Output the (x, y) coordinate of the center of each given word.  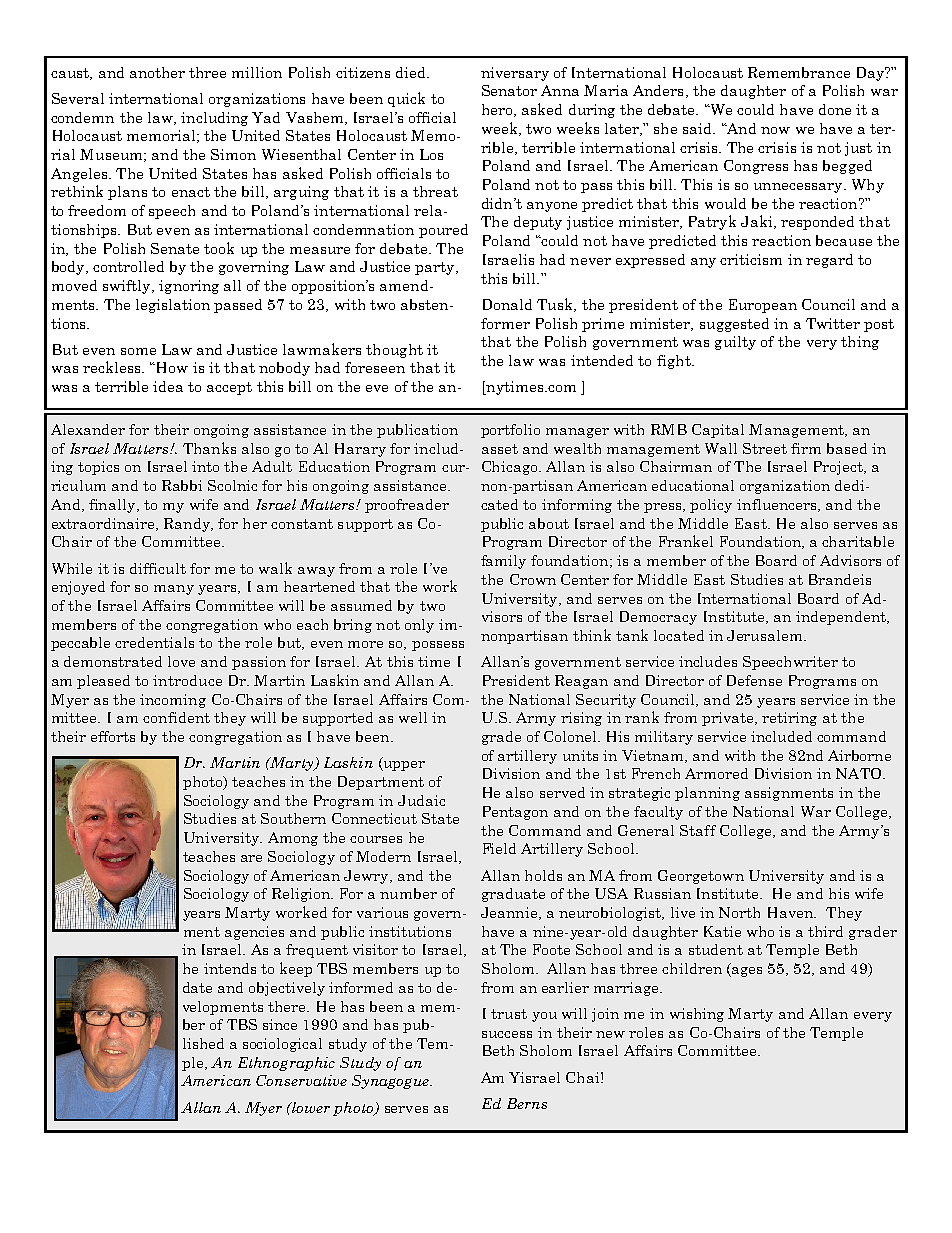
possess (438, 646)
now (775, 130)
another (157, 72)
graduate (513, 895)
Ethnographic (286, 1064)
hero (498, 110)
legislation (173, 306)
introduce (187, 680)
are (251, 858)
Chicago (511, 468)
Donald (507, 304)
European (763, 306)
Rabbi (182, 485)
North (739, 912)
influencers (778, 505)
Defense (754, 680)
